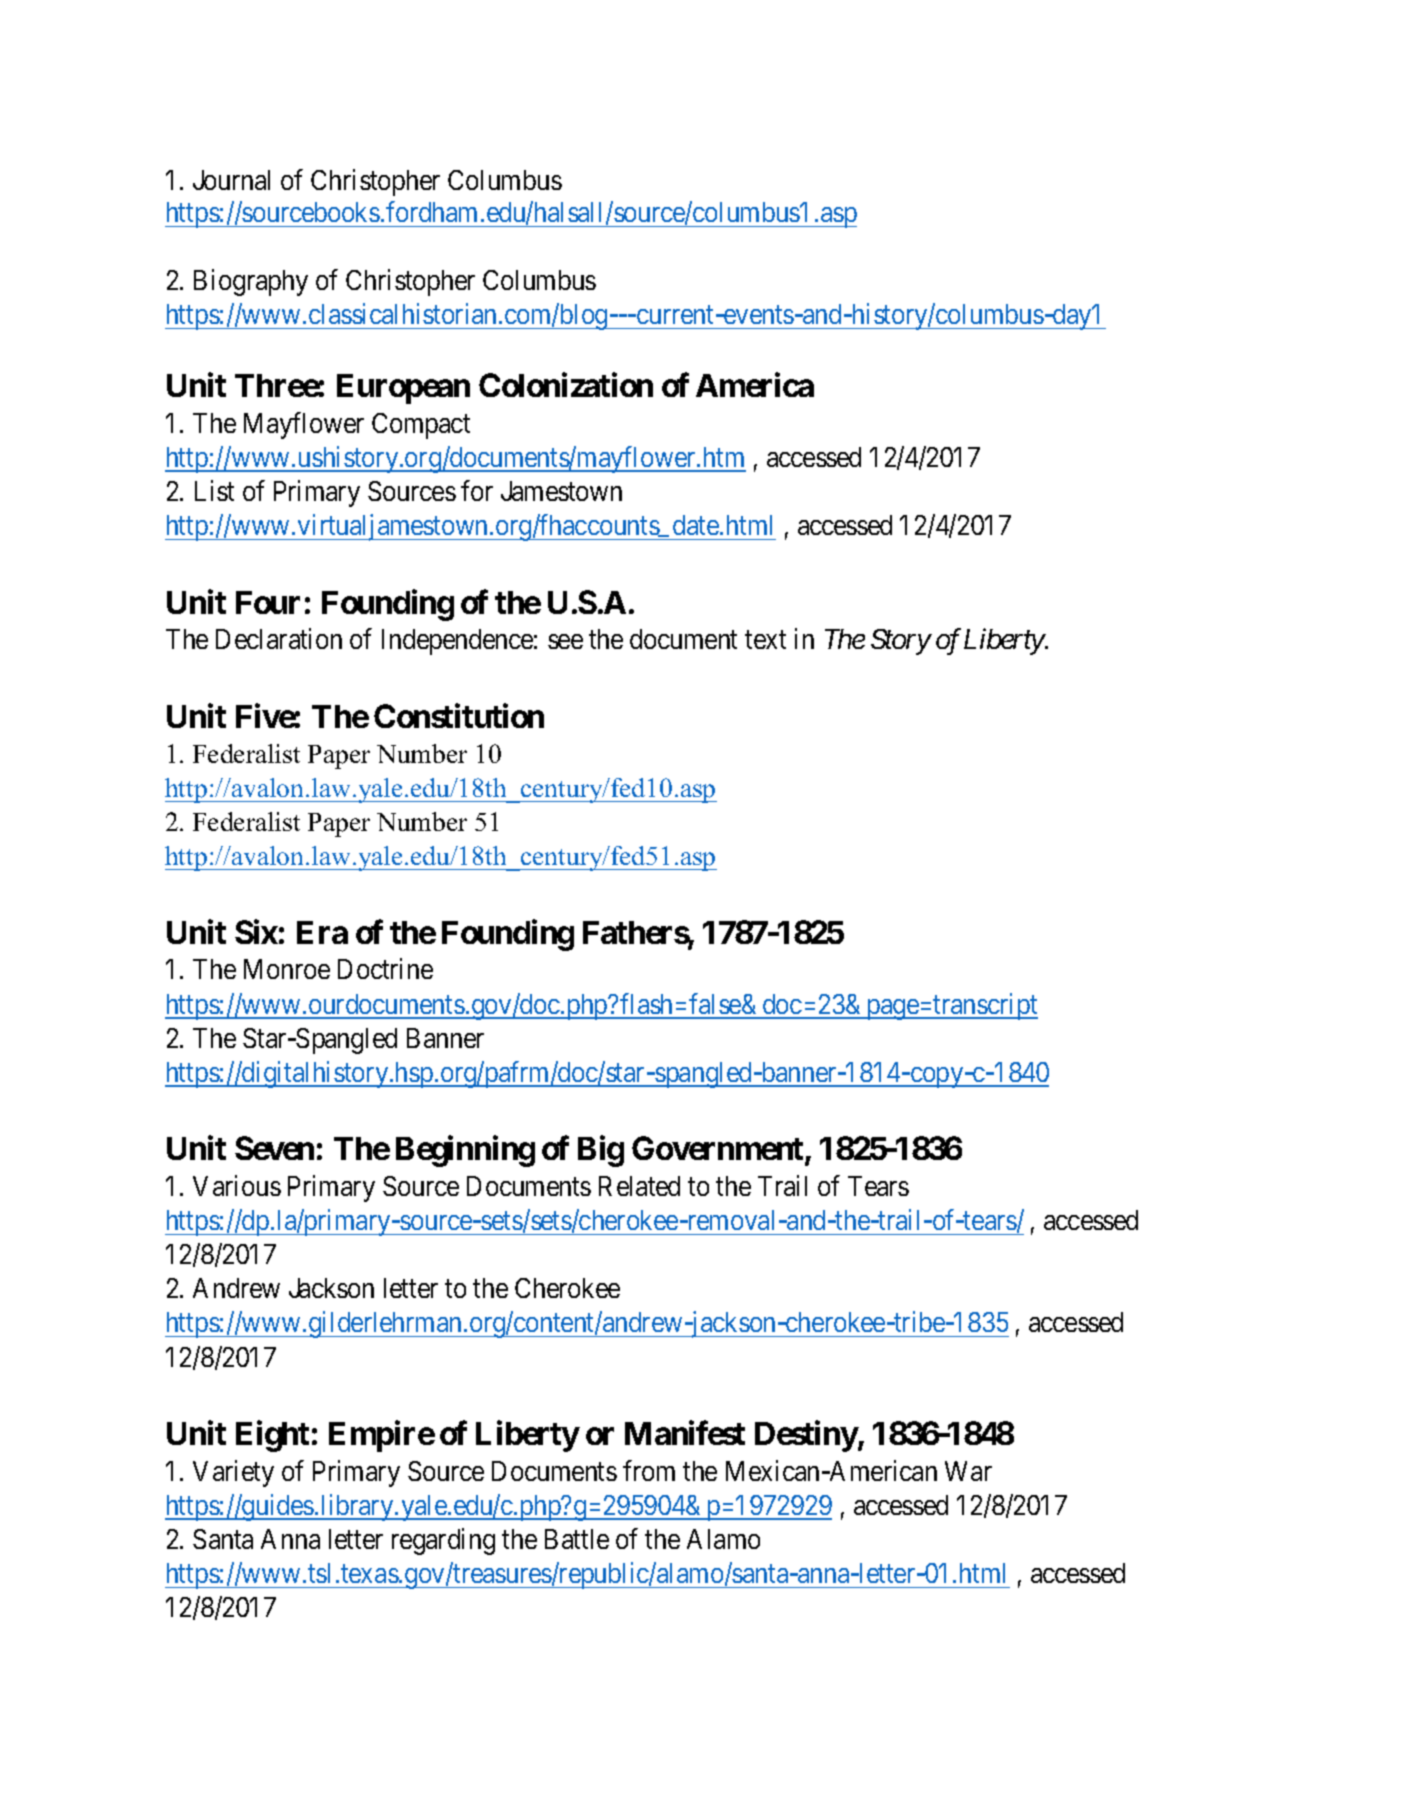  Describe the element at coordinates (719, 1150) in the image. I see `Government` at that location.
